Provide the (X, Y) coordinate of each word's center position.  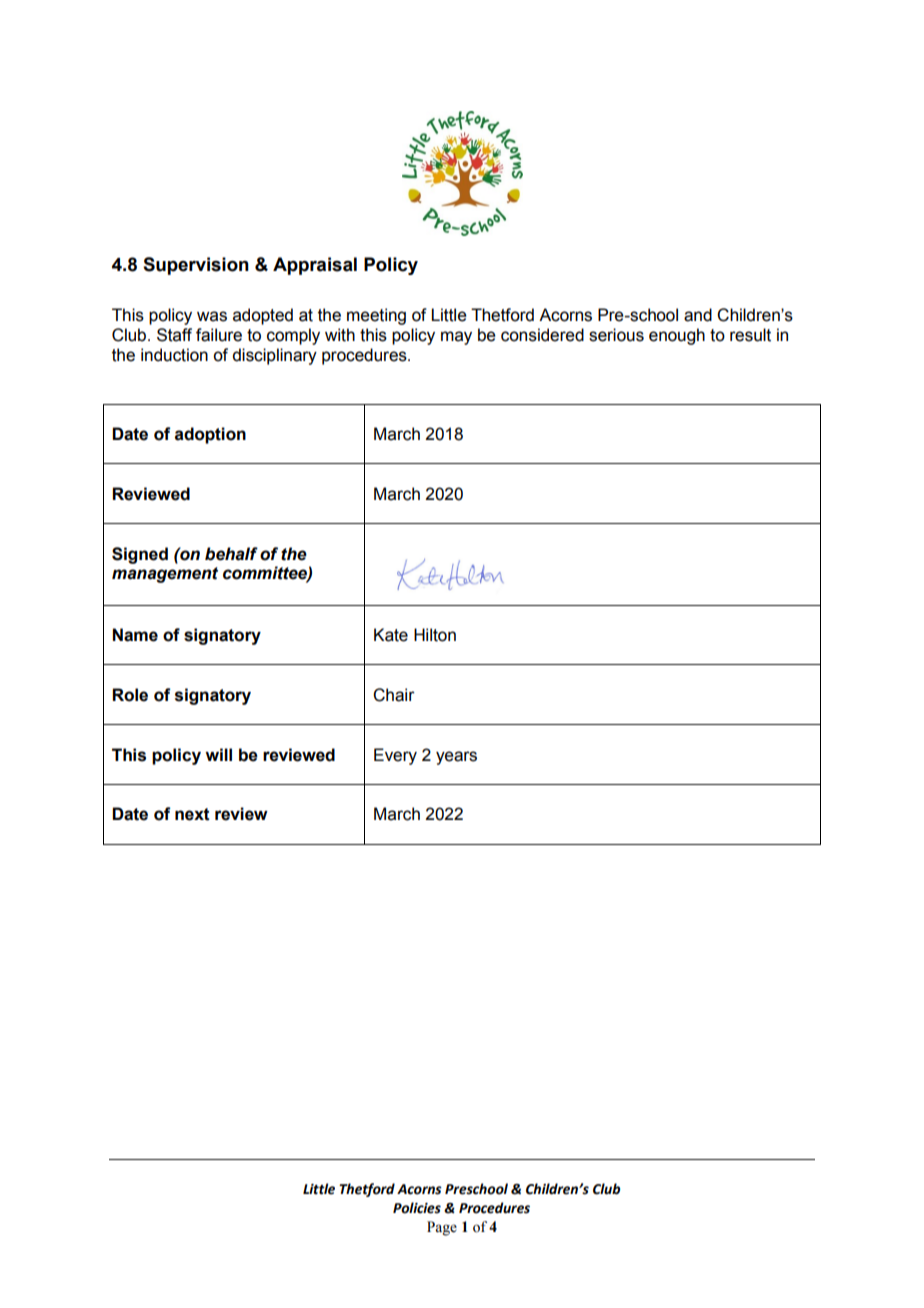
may (456, 338)
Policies (417, 1208)
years (456, 758)
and (698, 315)
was (212, 316)
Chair (394, 695)
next (192, 814)
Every (395, 756)
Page (442, 1228)
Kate (391, 635)
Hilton (435, 635)
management (165, 575)
